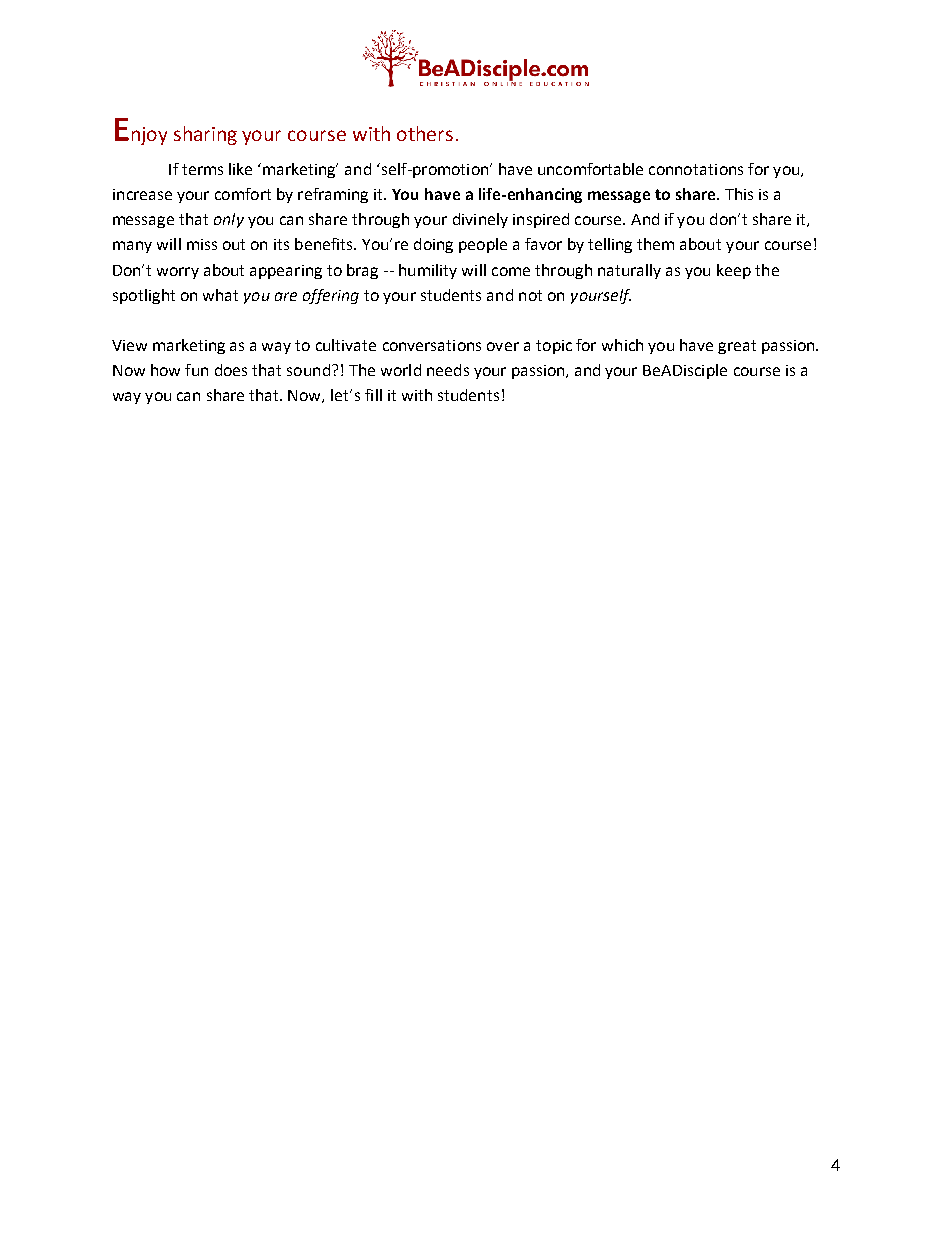  Describe the element at coordinates (629, 271) in the document. I see `naturally` at that location.
